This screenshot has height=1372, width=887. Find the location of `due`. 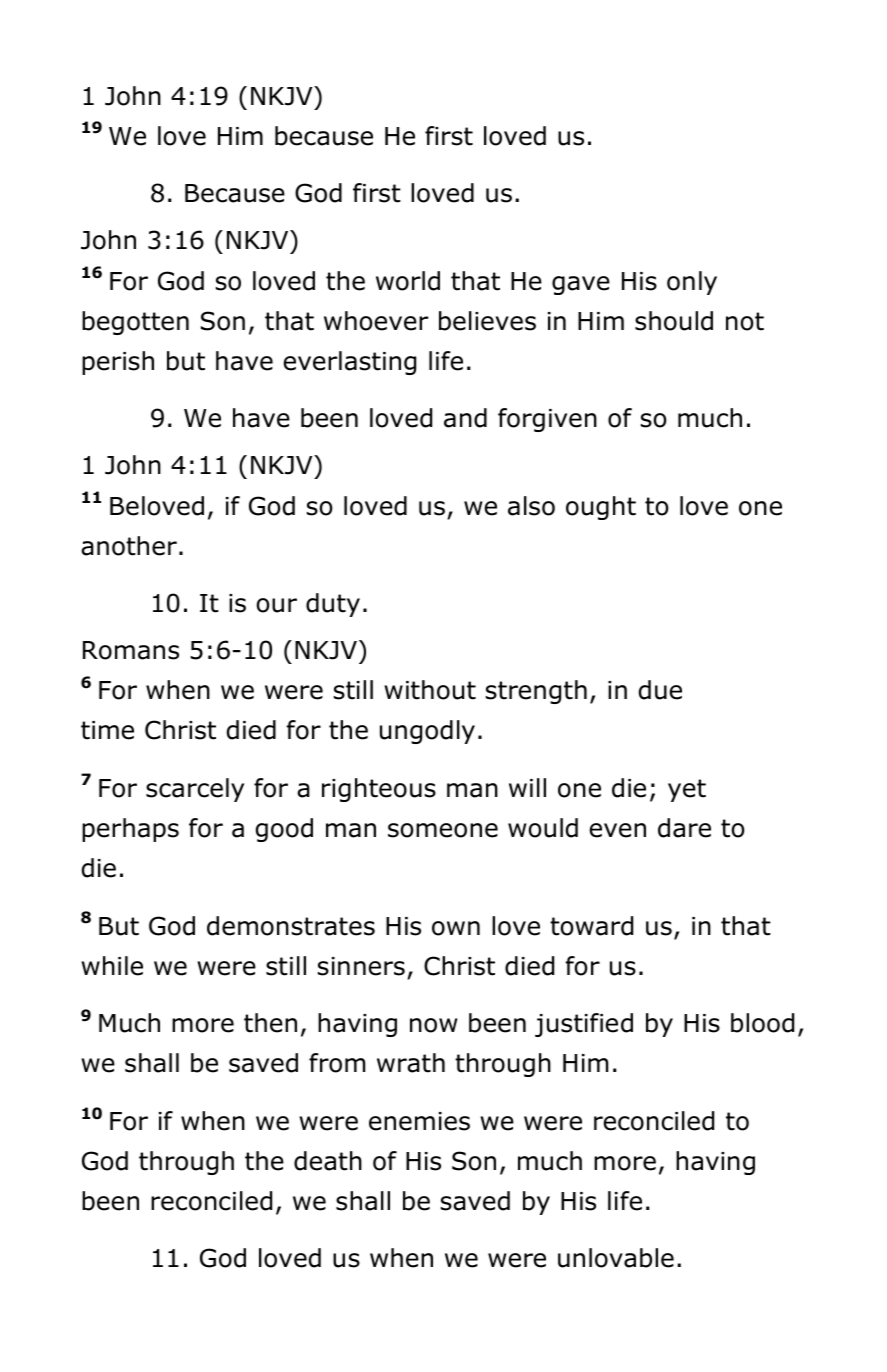

due is located at coordinates (660, 690).
